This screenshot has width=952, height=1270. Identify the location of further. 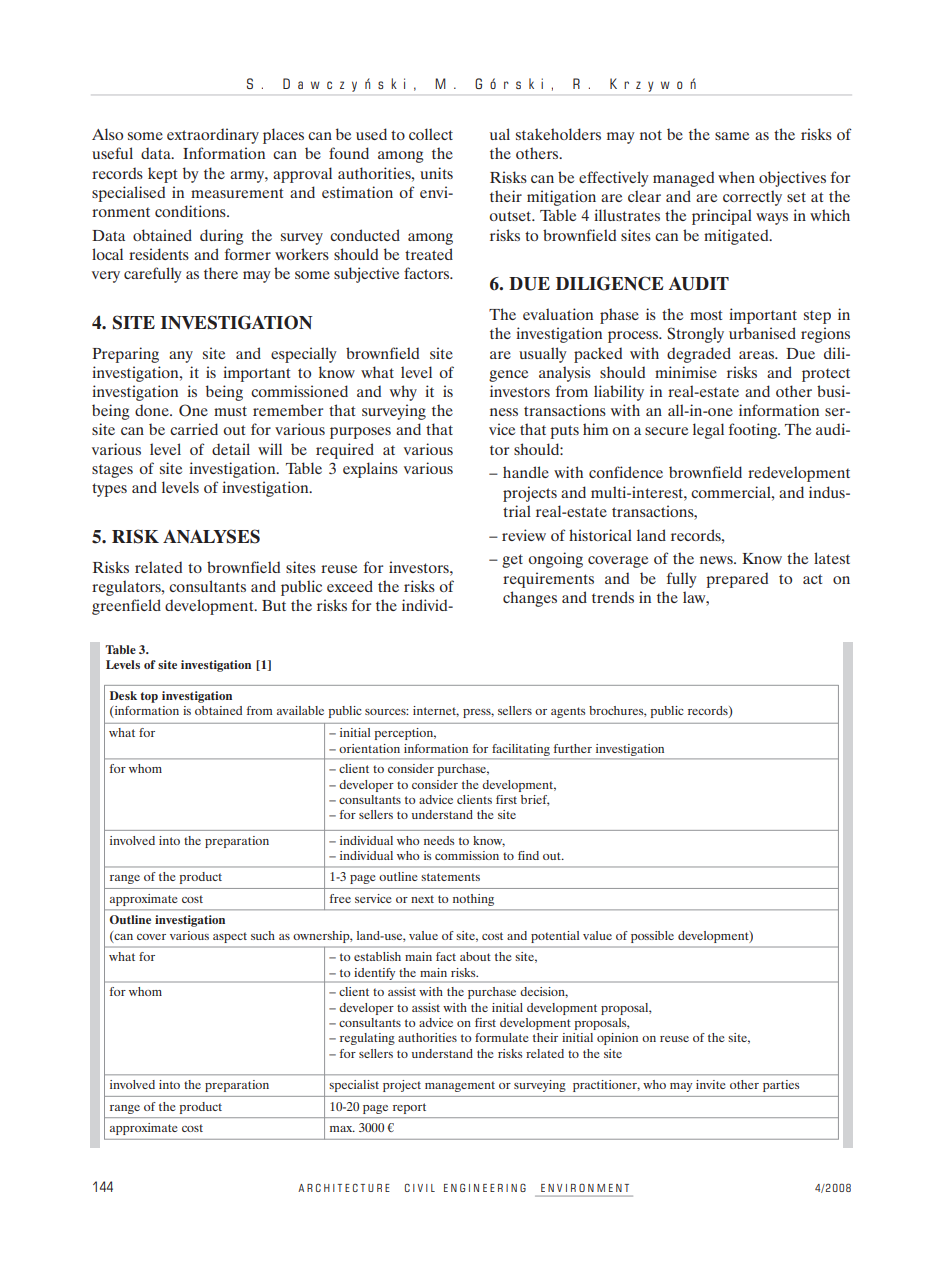
(573, 748).
